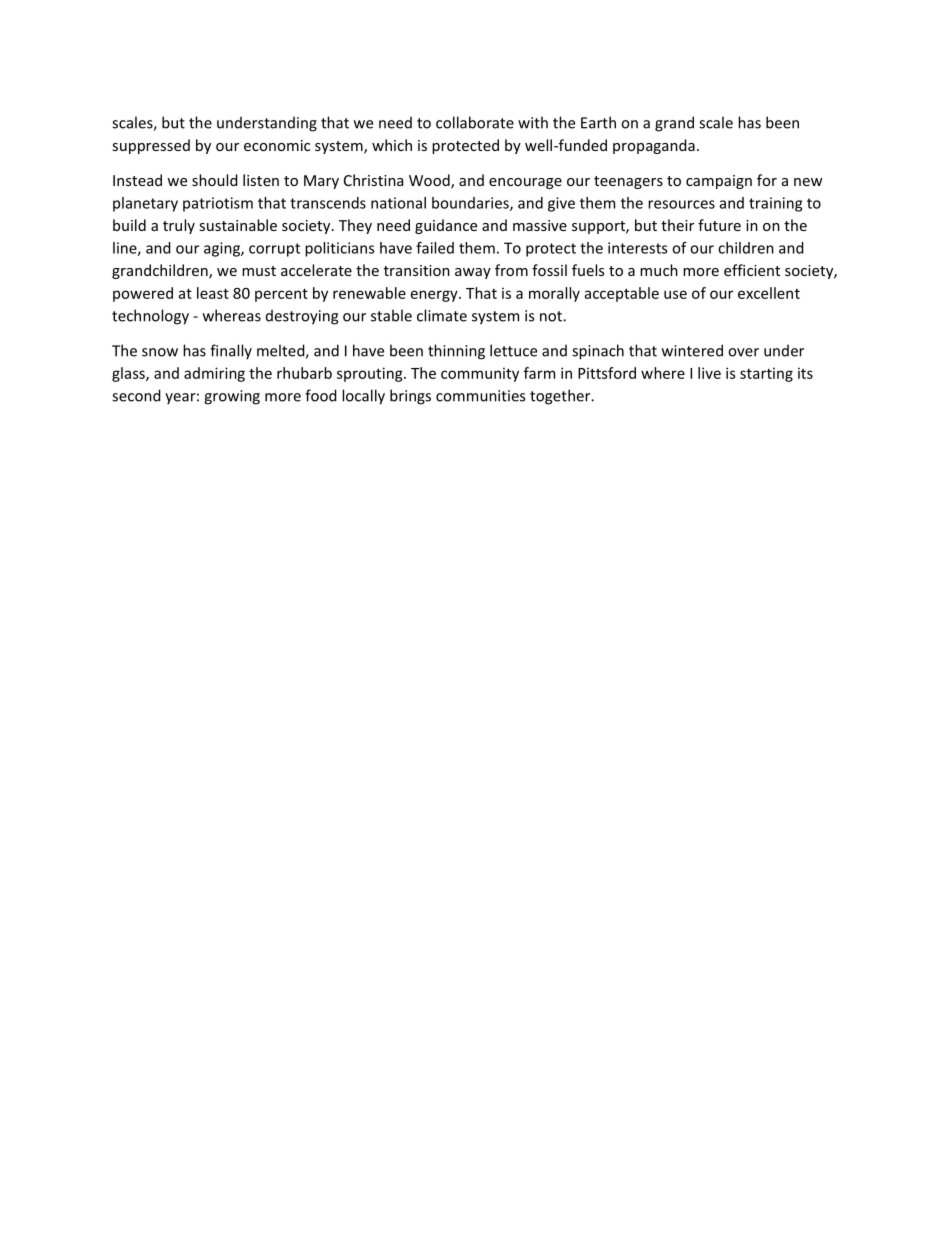 Image resolution: width=952 pixels, height=1233 pixels. Describe the element at coordinates (232, 397) in the screenshot. I see `growing` at that location.
